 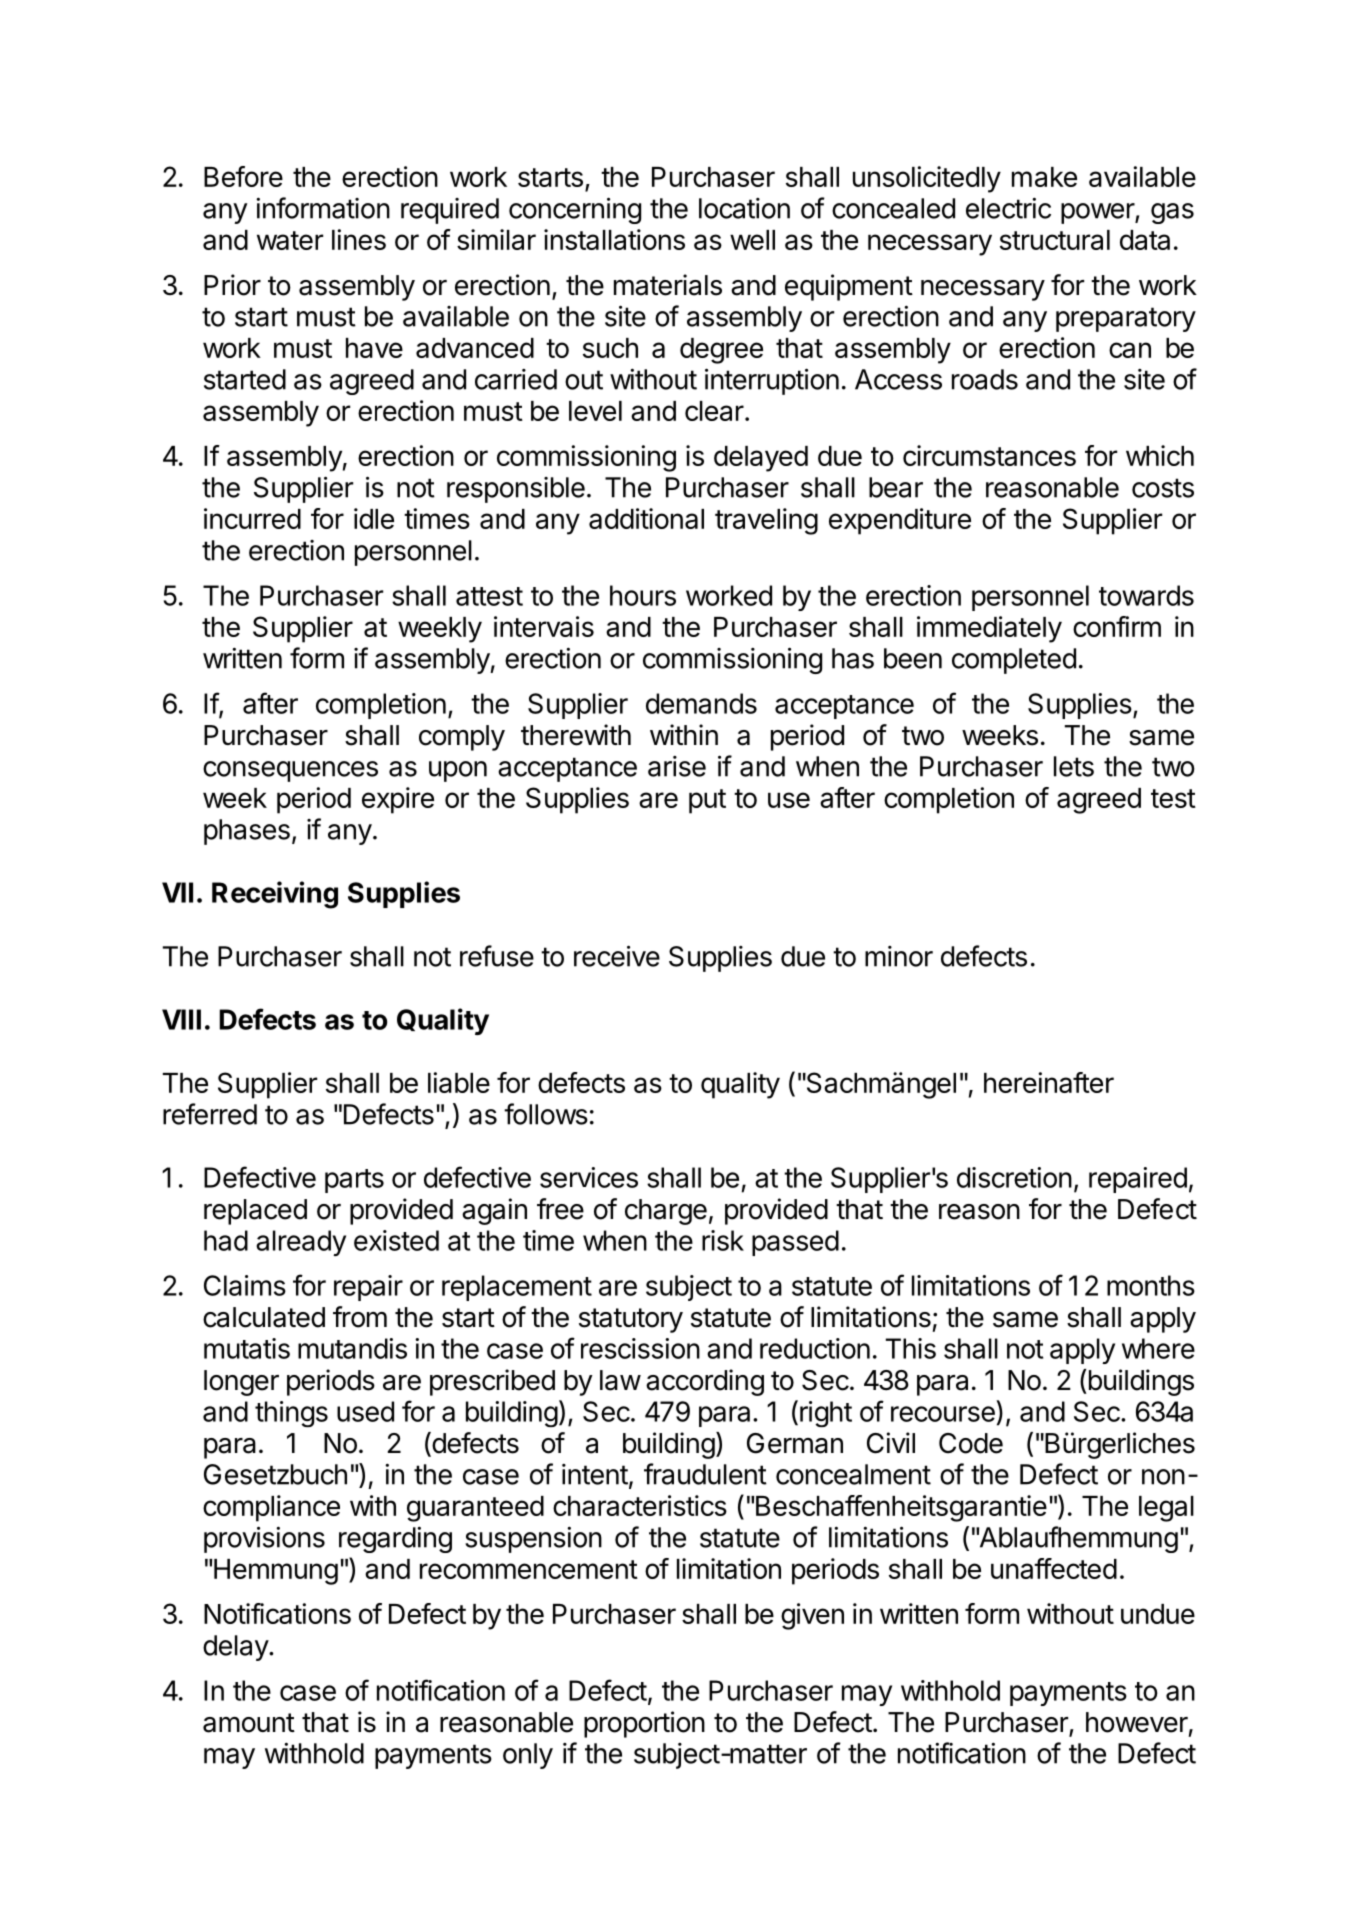 I want to click on amount, so click(x=249, y=1723).
